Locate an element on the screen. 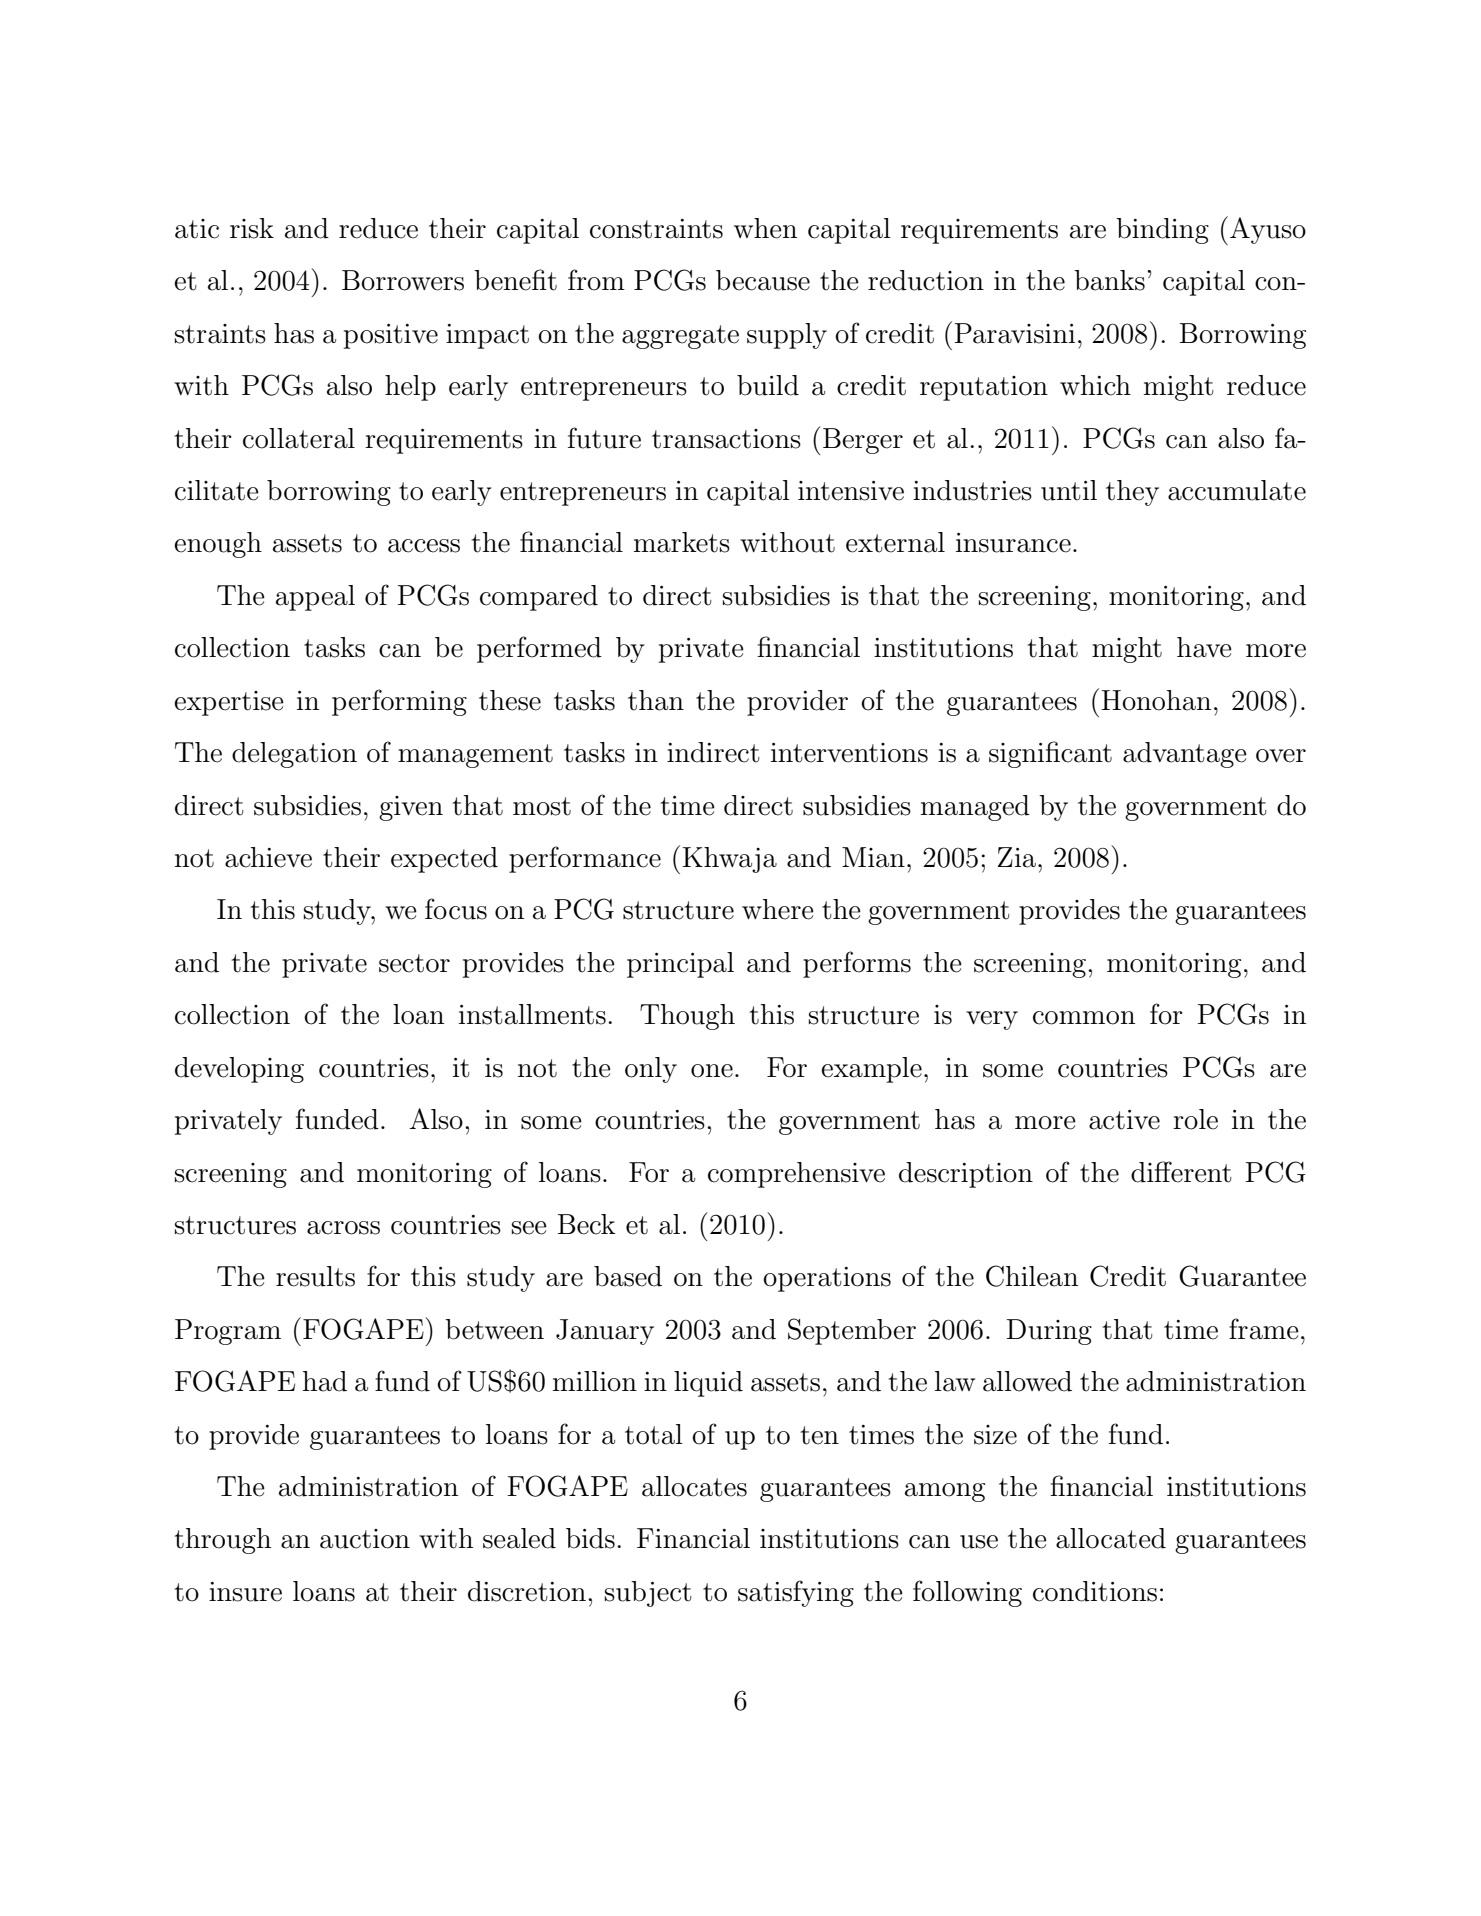 The width and height of the screenshot is (1481, 1916). performing is located at coordinates (399, 702).
